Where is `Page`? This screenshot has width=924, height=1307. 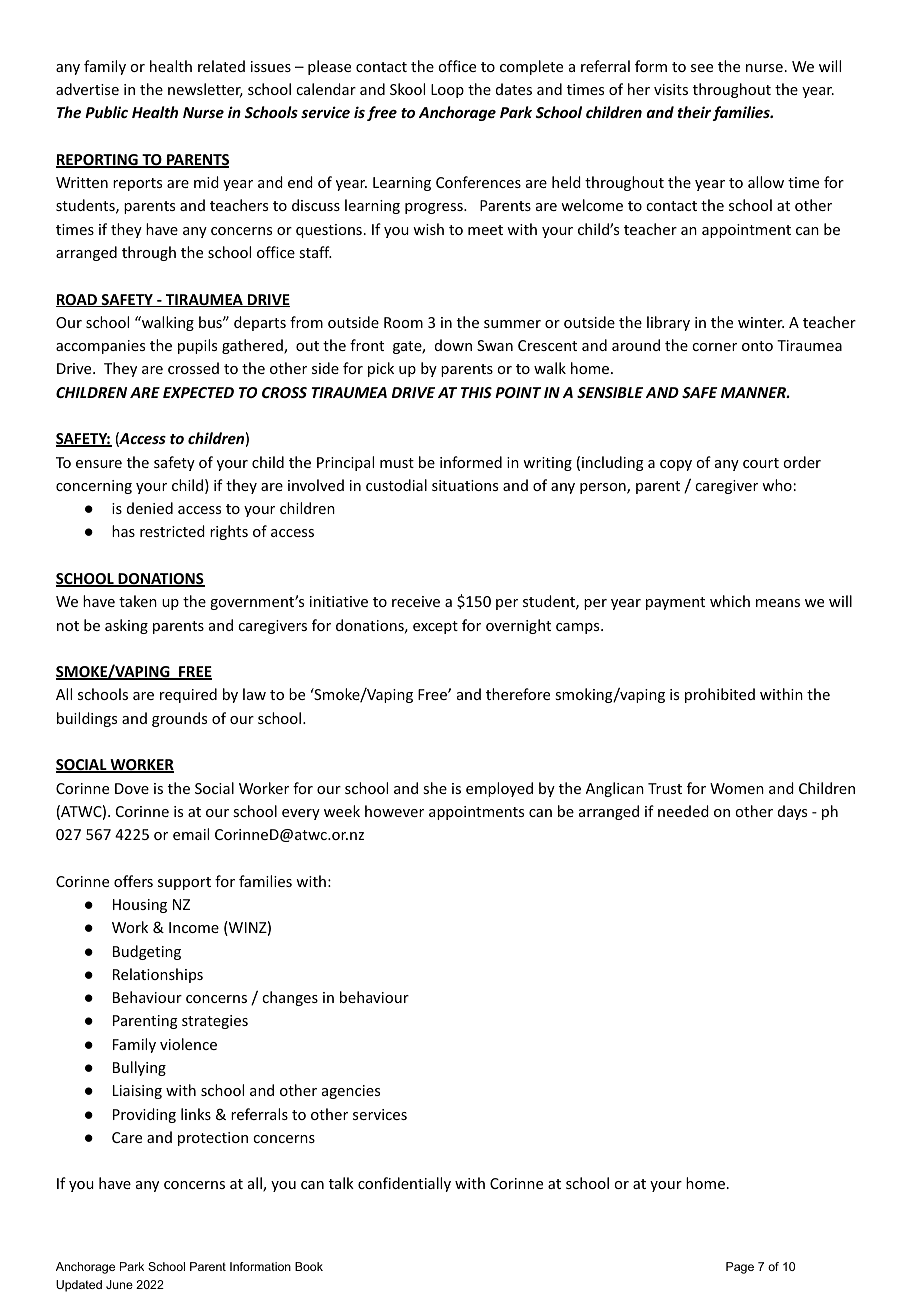
Page is located at coordinates (740, 1268).
